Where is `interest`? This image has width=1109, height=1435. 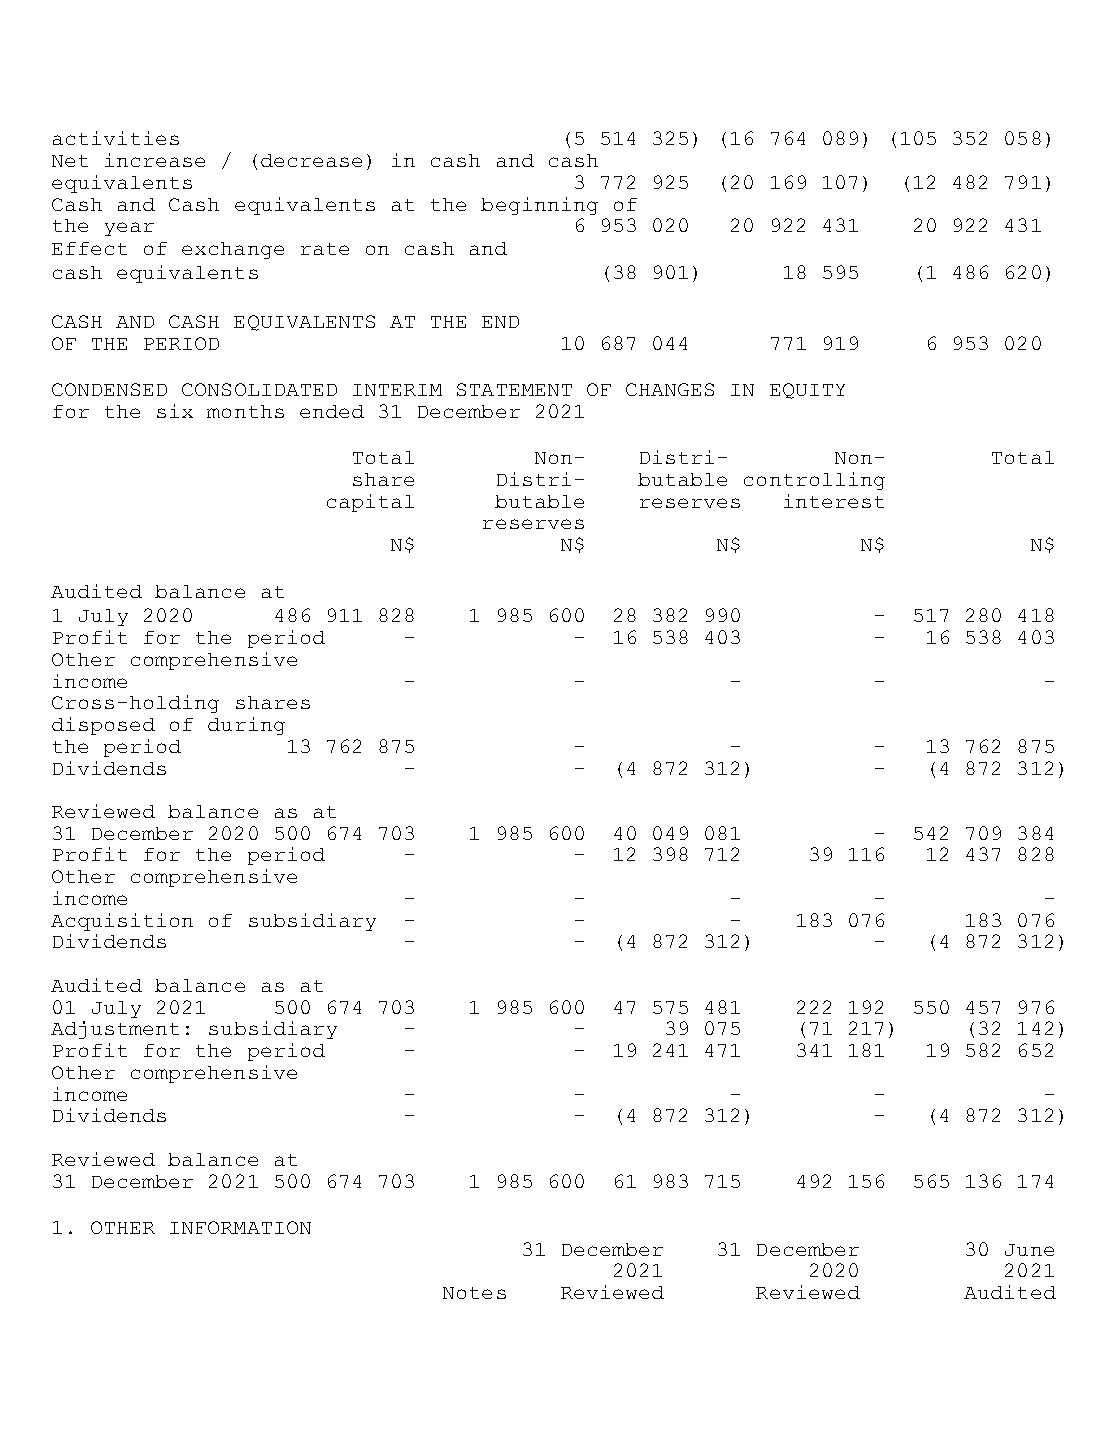
interest is located at coordinates (834, 501).
